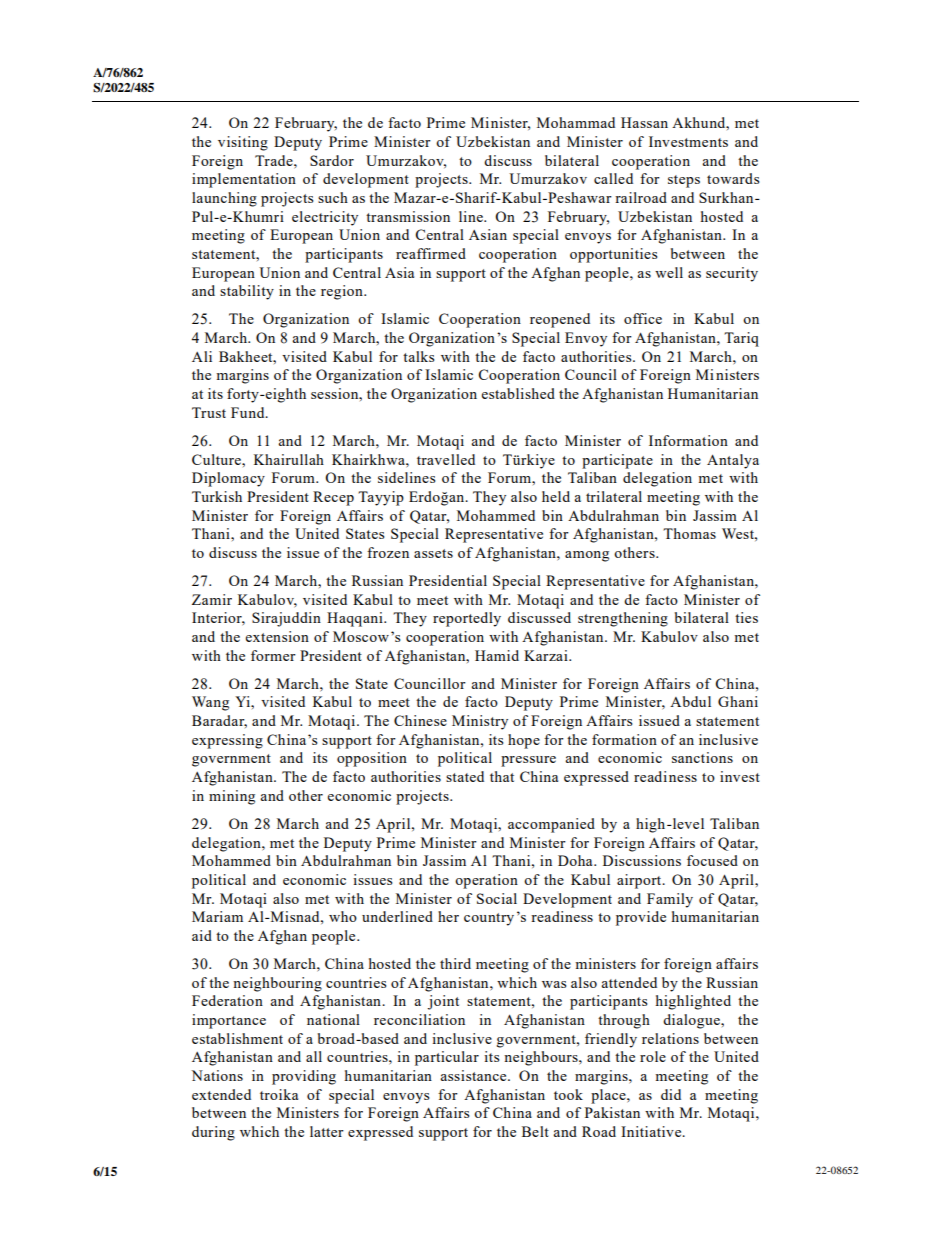 The image size is (952, 1233). I want to click on travelled, so click(446, 459).
